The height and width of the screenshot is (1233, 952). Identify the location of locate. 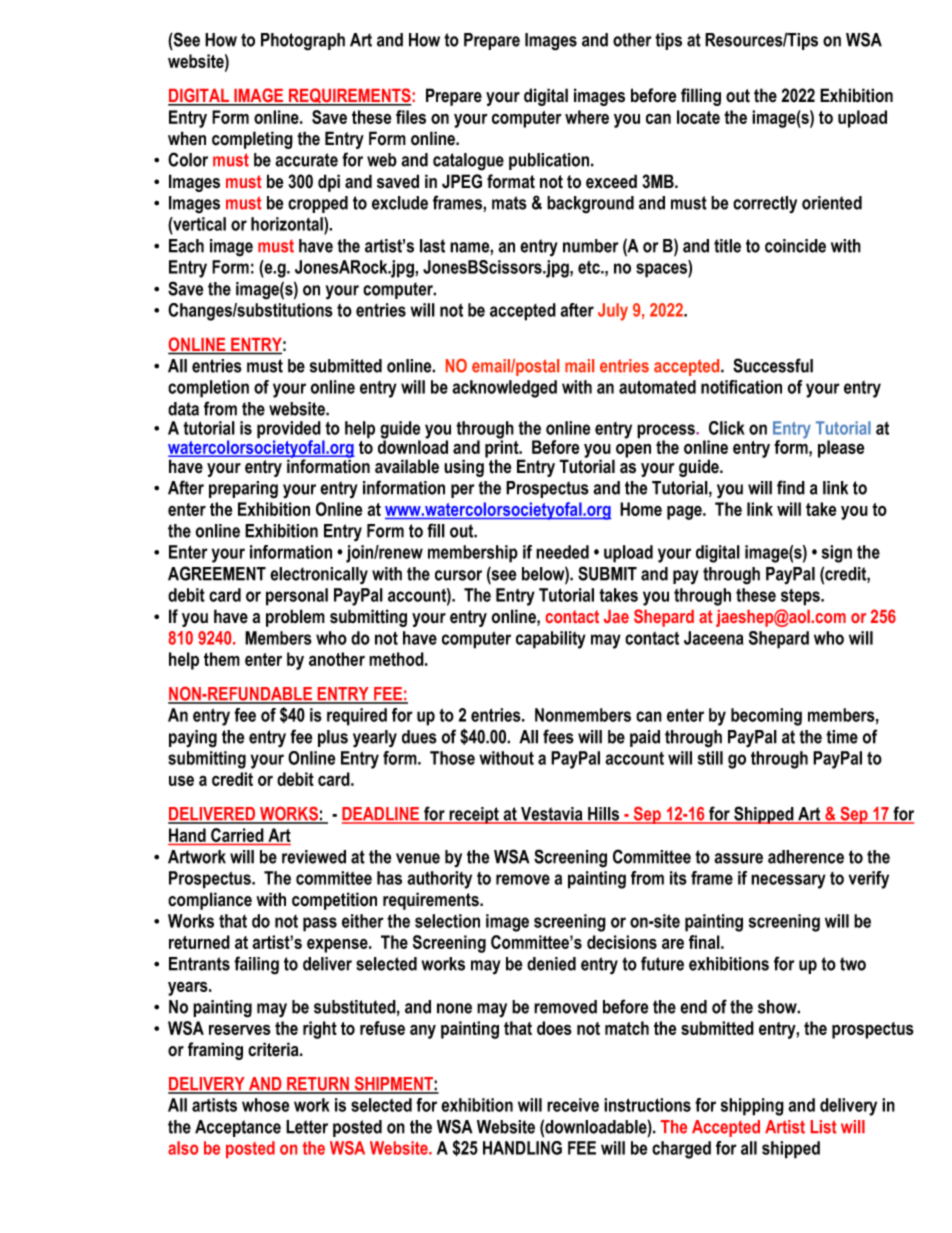
(698, 117).
